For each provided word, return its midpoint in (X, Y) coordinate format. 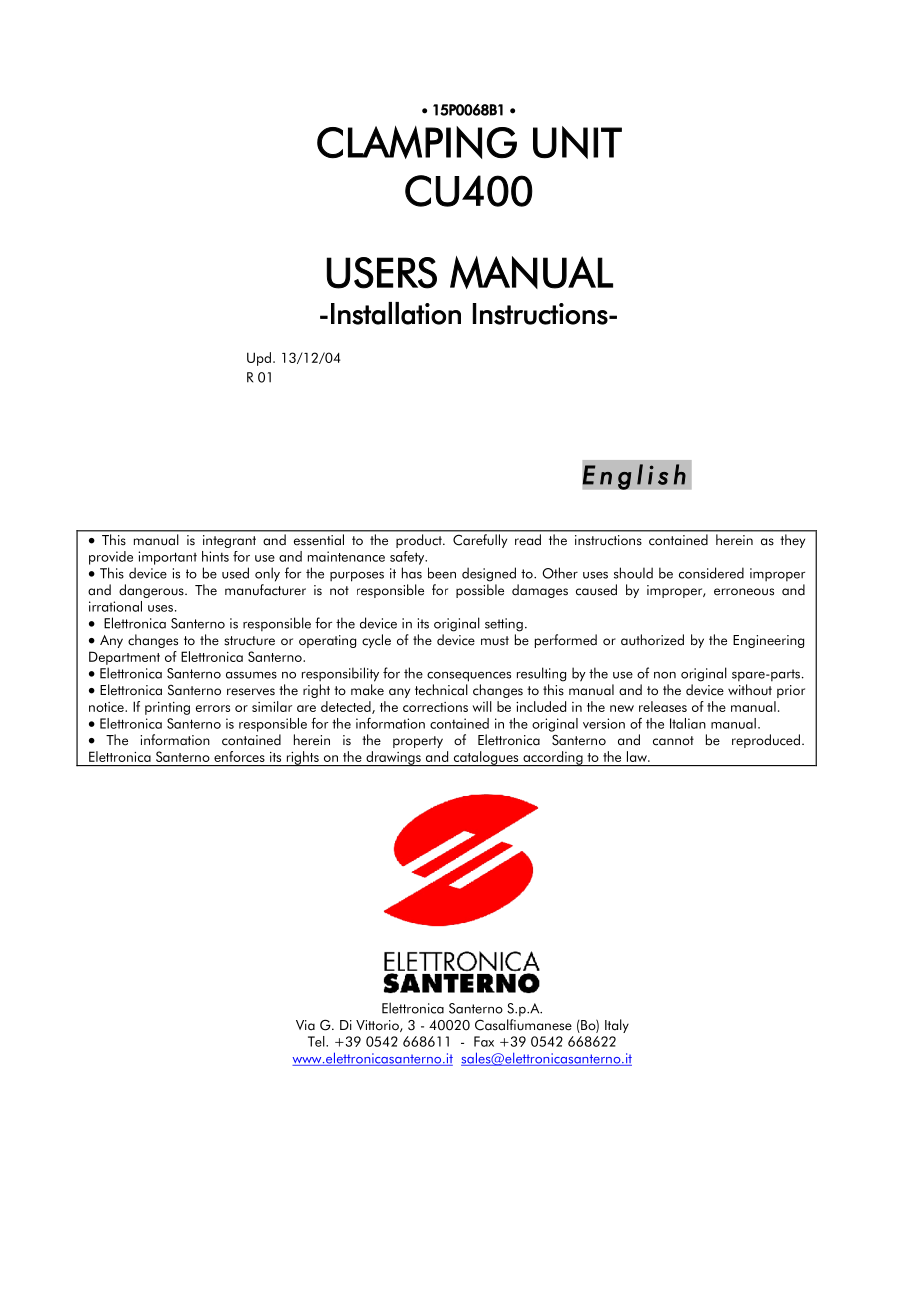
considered (711, 573)
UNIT (577, 142)
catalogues (486, 758)
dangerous (152, 591)
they (793, 541)
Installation (396, 313)
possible (480, 591)
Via (305, 1025)
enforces (239, 756)
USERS (382, 273)
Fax (484, 1041)
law (638, 756)
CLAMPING (417, 142)
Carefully (480, 541)
